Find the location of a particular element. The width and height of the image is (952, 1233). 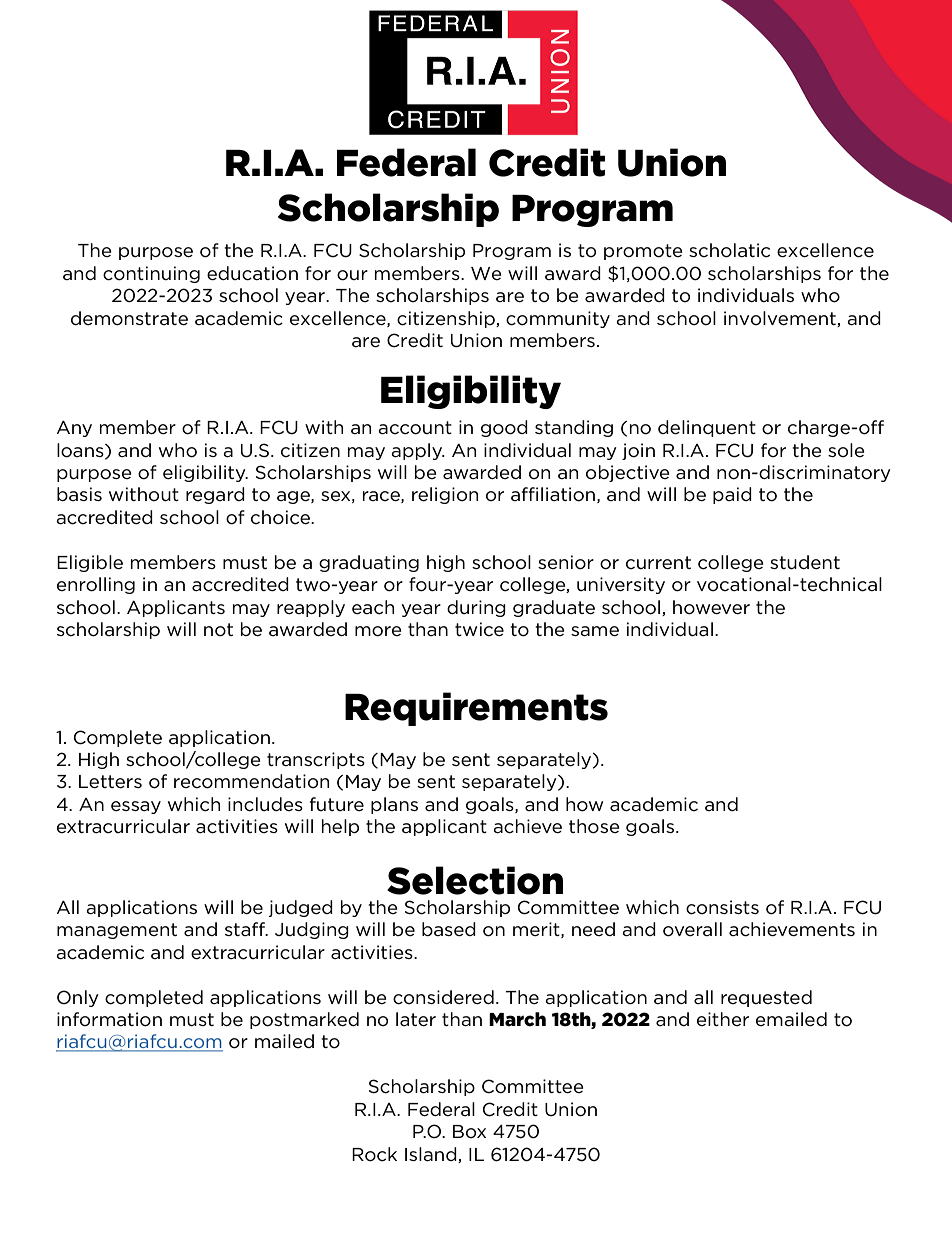

involvement is located at coordinates (781, 319).
